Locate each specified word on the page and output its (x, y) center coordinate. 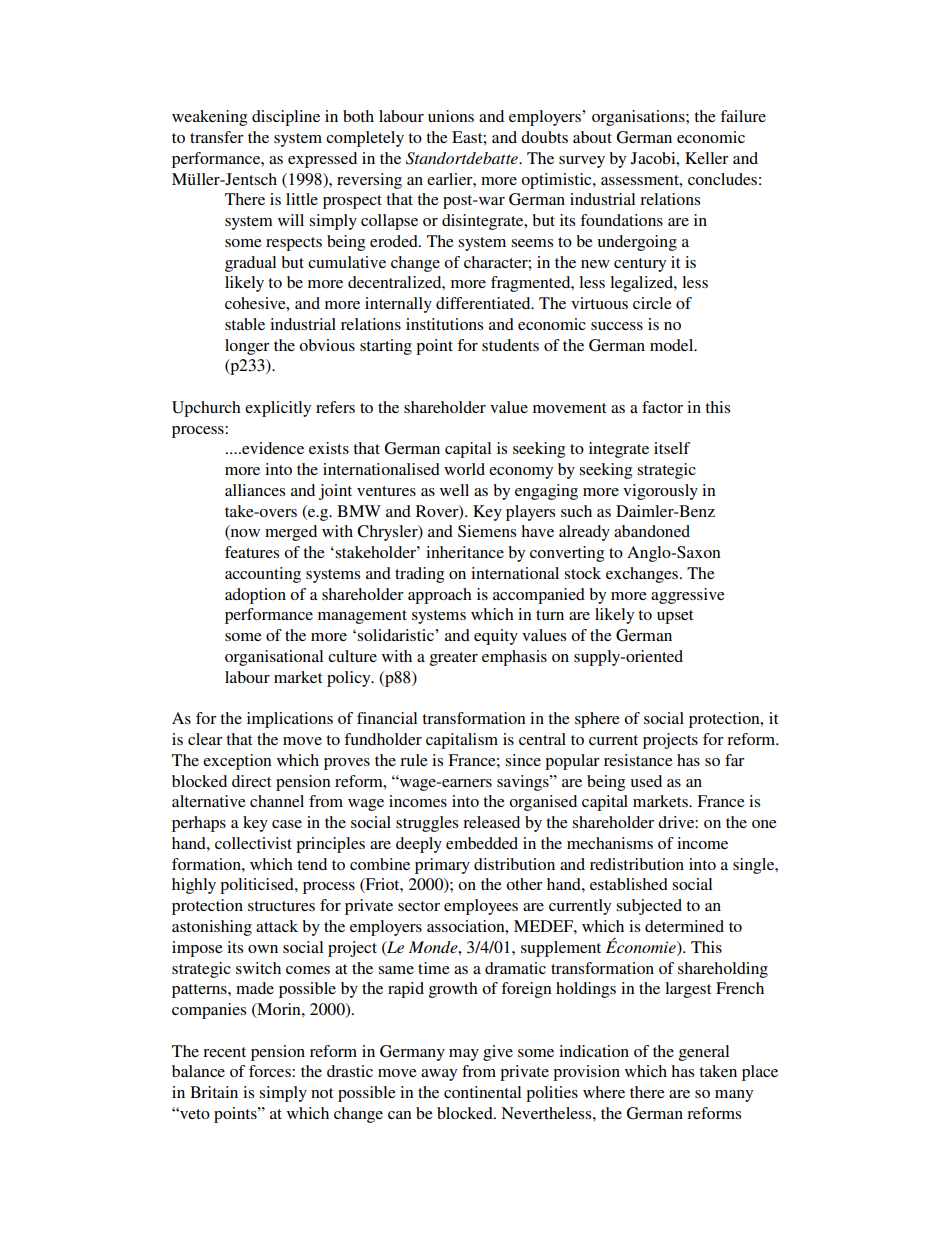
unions (451, 116)
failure (743, 116)
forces (271, 1071)
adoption (255, 596)
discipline (286, 118)
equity (496, 637)
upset (675, 617)
